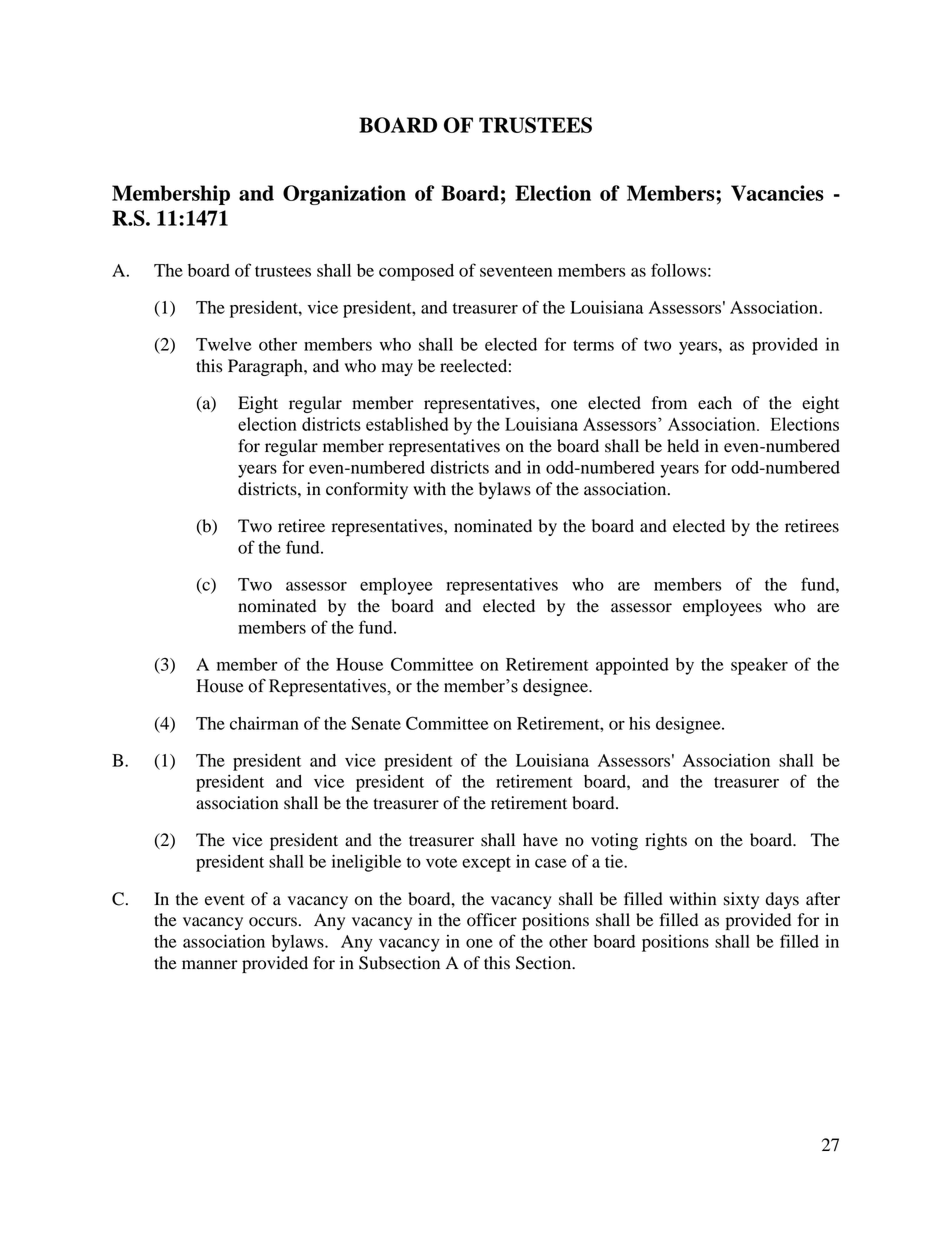  What do you see at coordinates (777, 193) in the screenshot?
I see `Vacancies` at bounding box center [777, 193].
